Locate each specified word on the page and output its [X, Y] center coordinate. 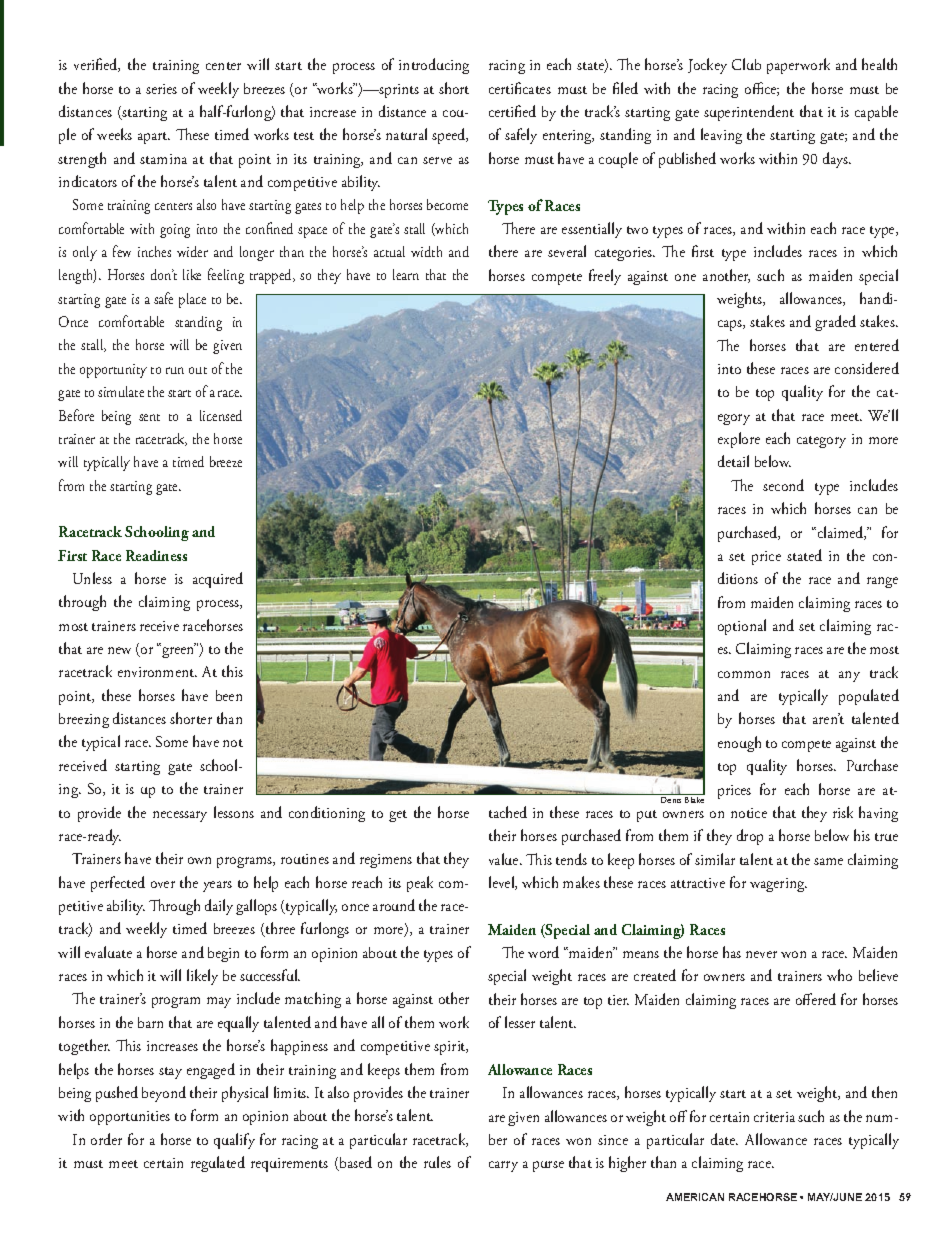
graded [835, 323]
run [175, 370]
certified [512, 111]
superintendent [749, 113]
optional [742, 627]
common [744, 674]
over [163, 884]
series [161, 89]
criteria [774, 1117]
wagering [778, 885]
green [177, 651]
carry [503, 1166]
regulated [218, 1164]
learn [406, 274]
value [505, 859]
